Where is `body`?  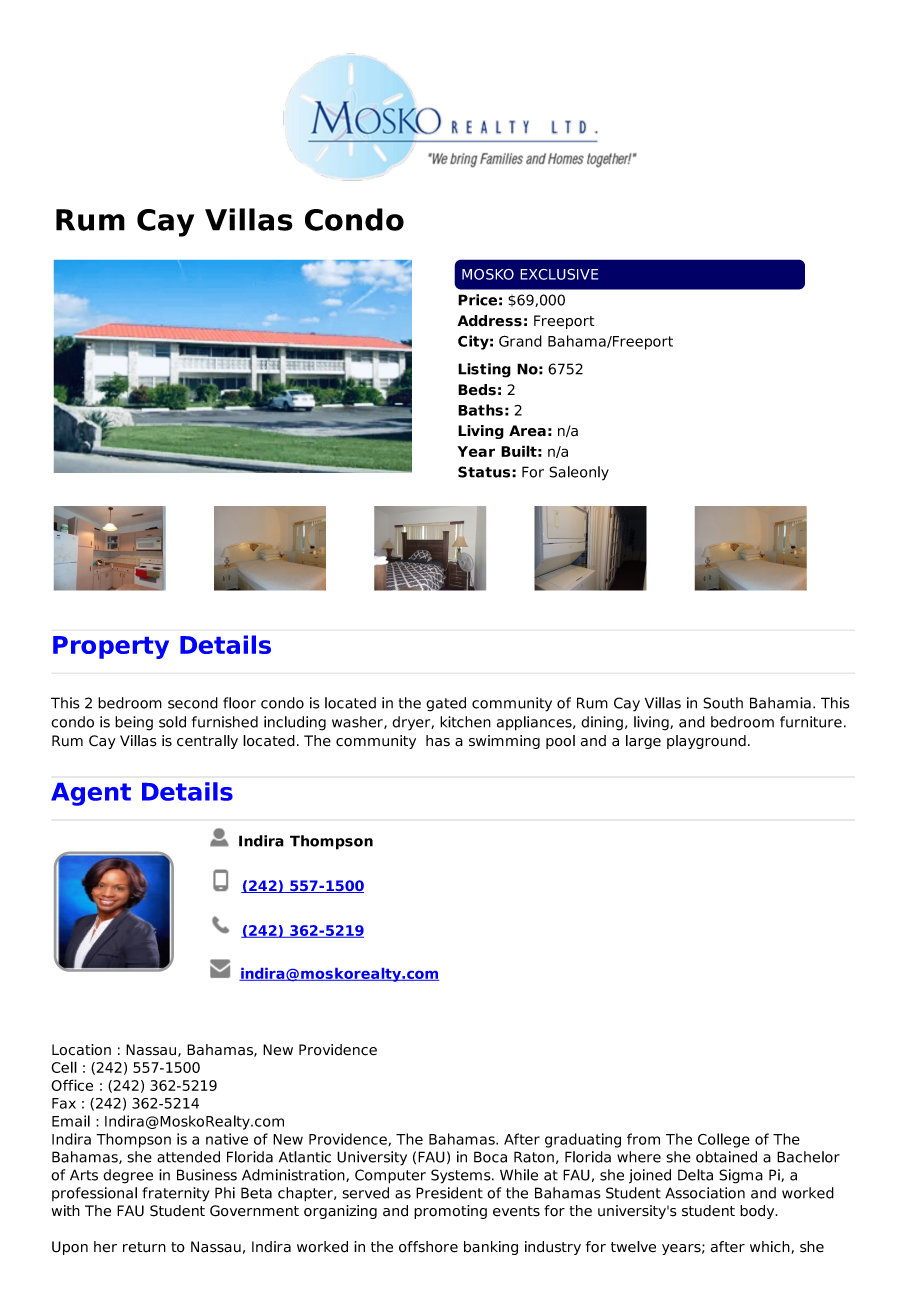
body is located at coordinates (758, 1212).
